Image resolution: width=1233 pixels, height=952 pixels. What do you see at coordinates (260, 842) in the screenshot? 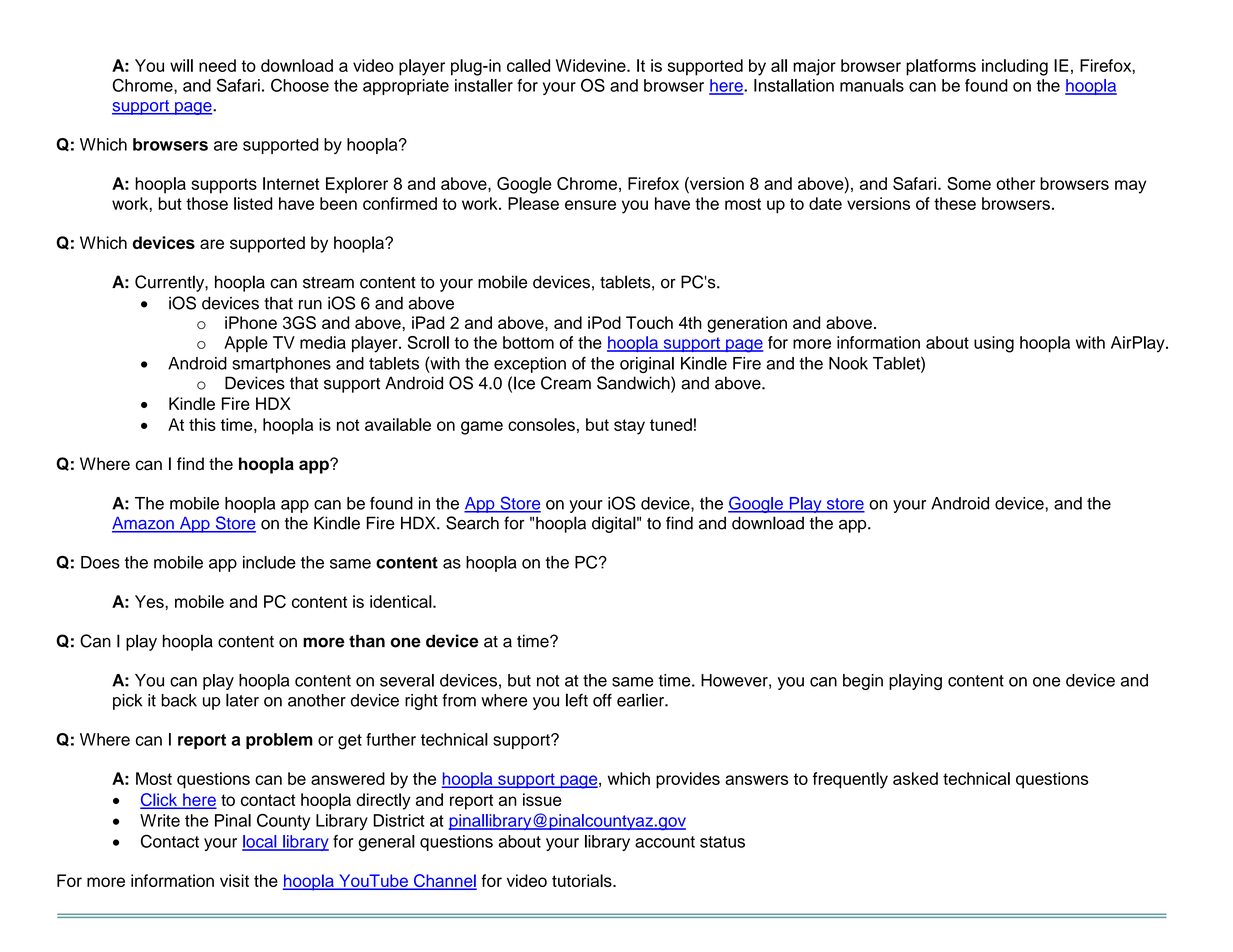
I see `local` at bounding box center [260, 842].
